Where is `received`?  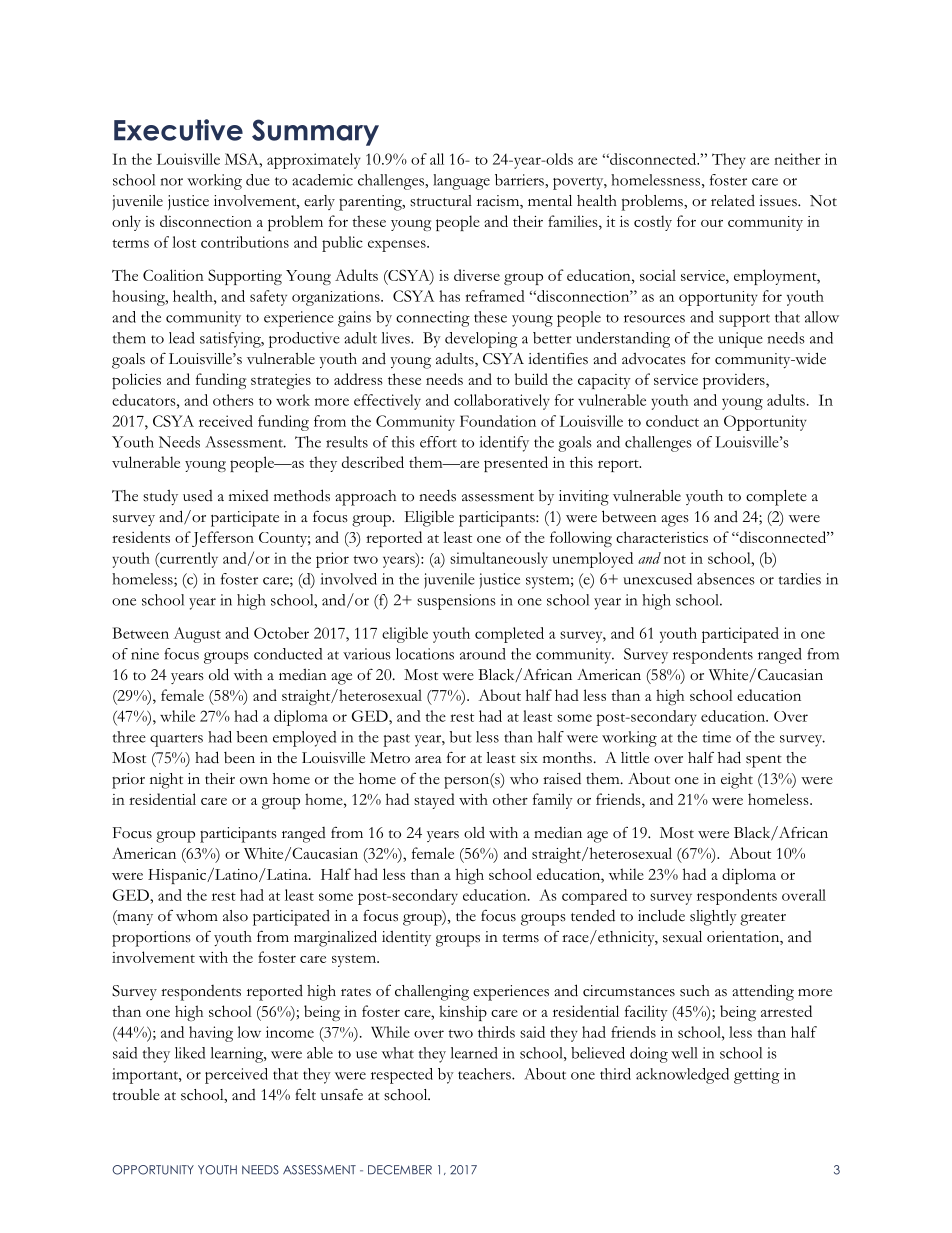 received is located at coordinates (226, 421).
